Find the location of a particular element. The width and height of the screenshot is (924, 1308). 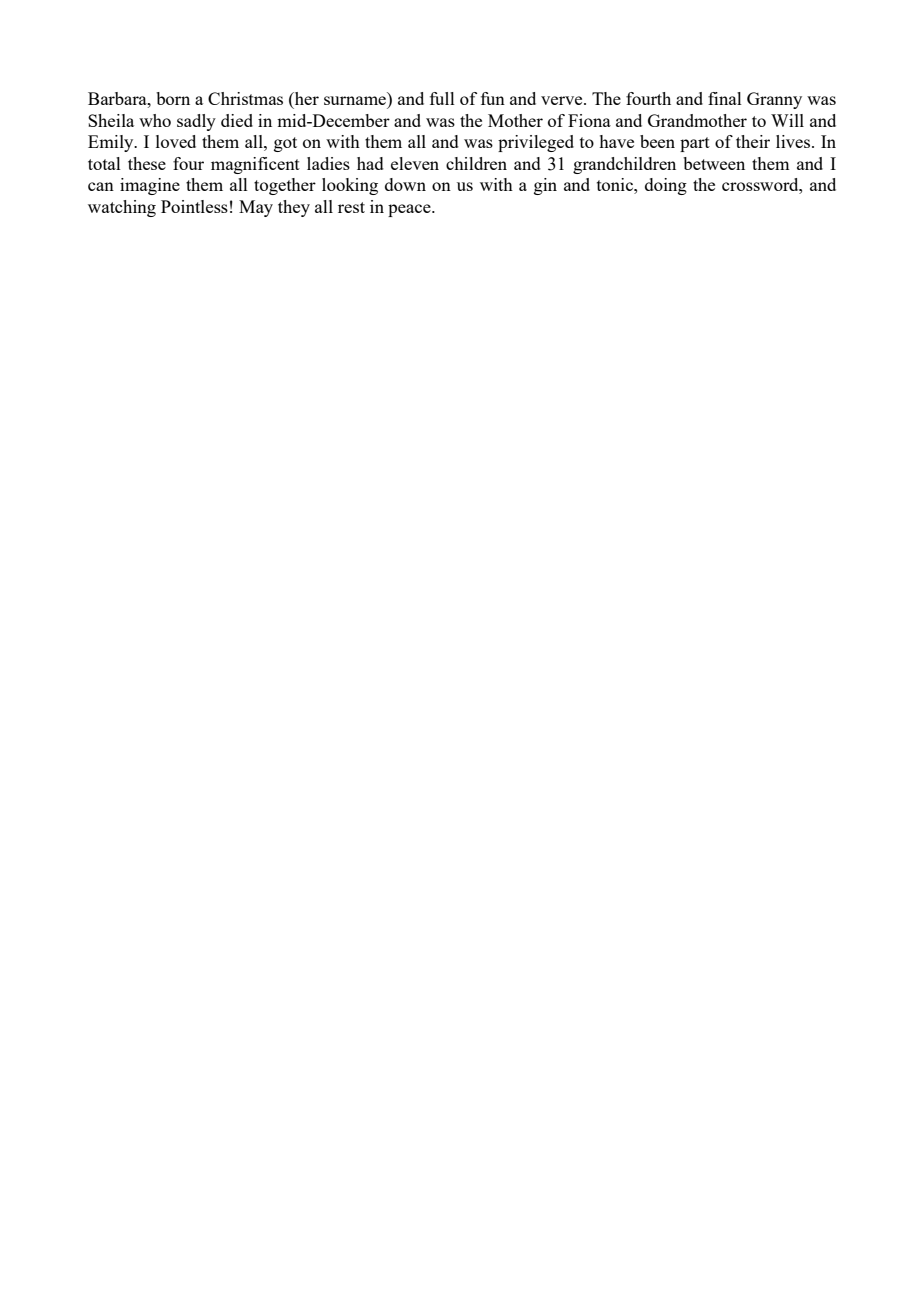

peace is located at coordinates (410, 210).
